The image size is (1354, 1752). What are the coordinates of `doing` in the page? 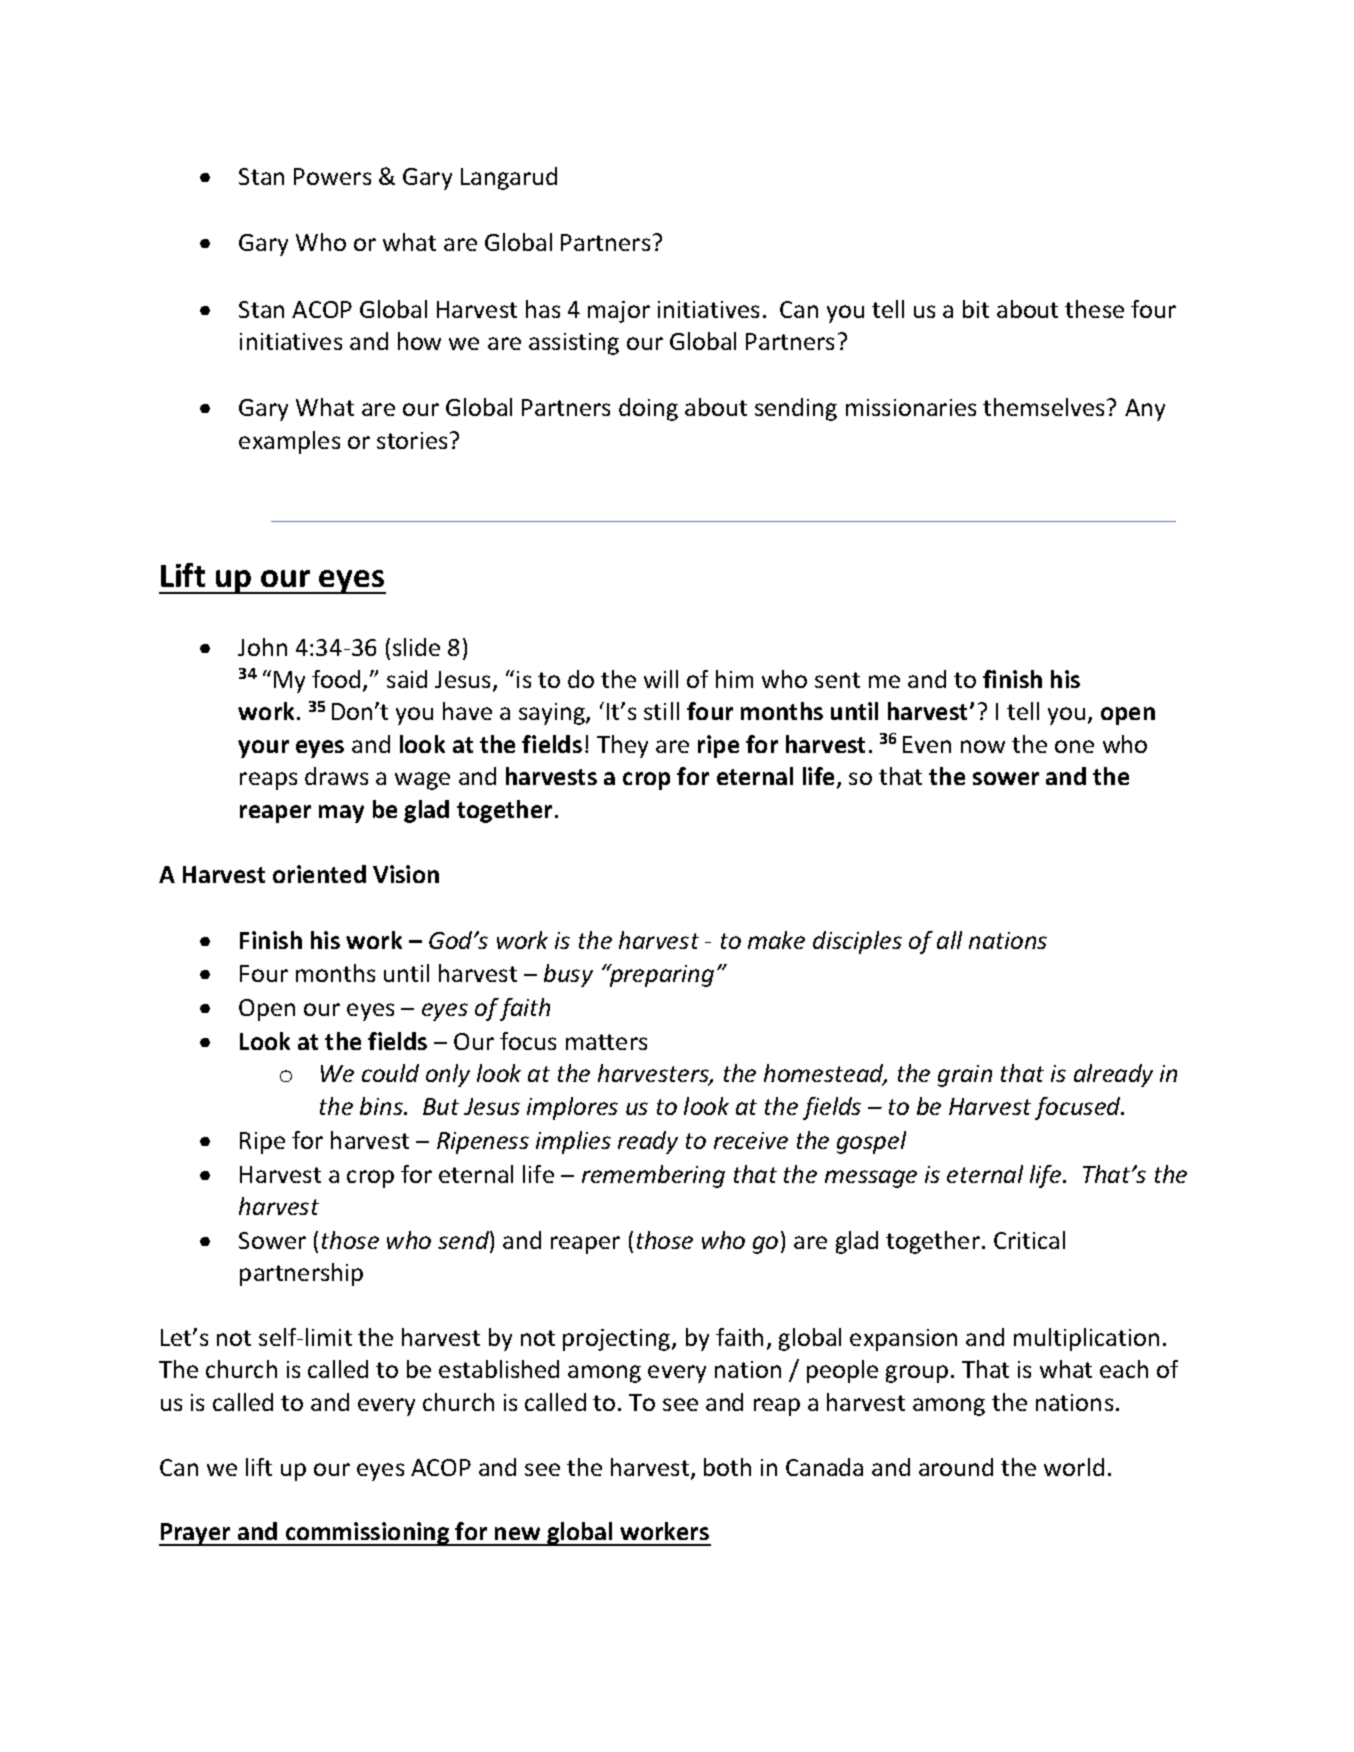 It's located at (648, 409).
